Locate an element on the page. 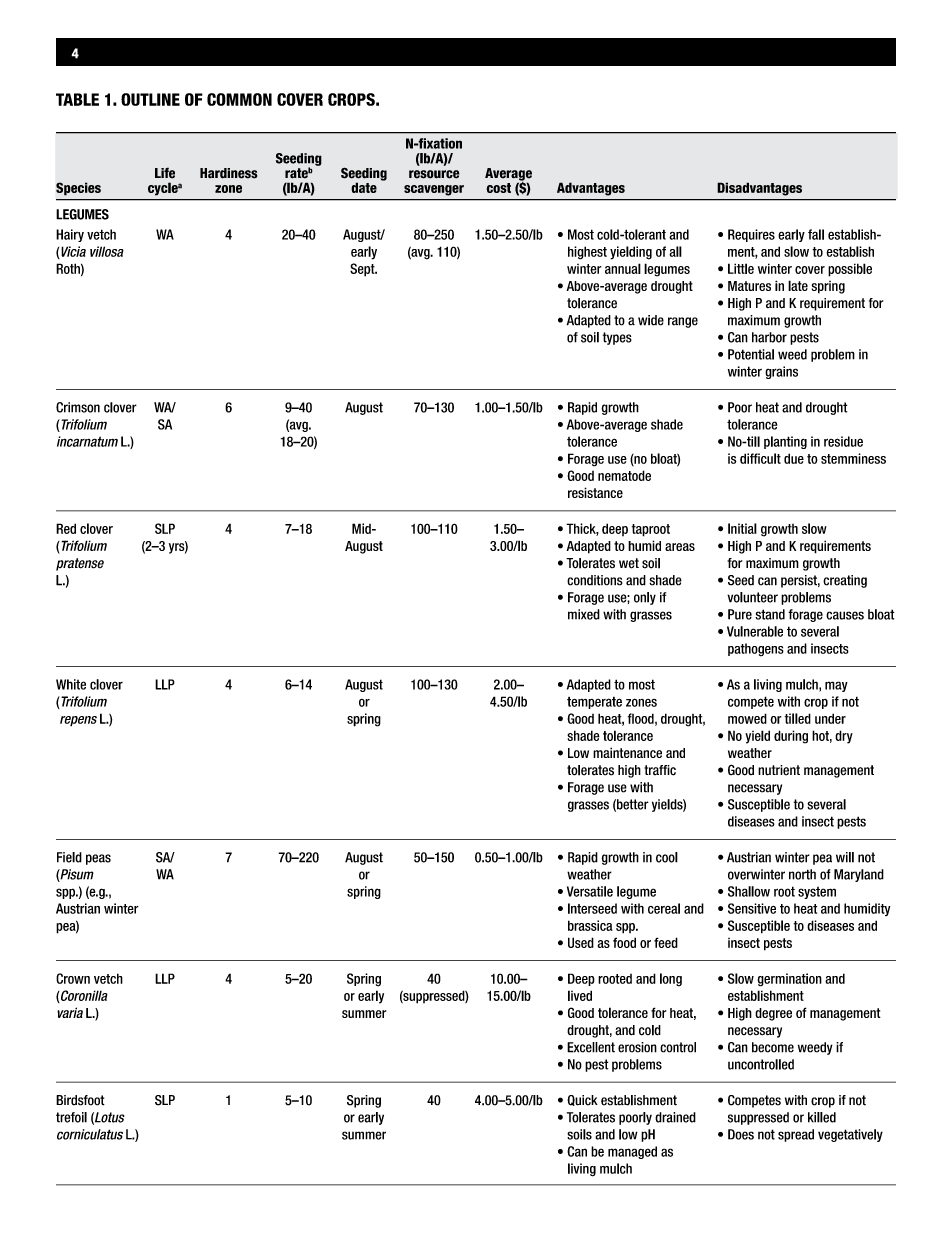  nematode is located at coordinates (624, 475).
